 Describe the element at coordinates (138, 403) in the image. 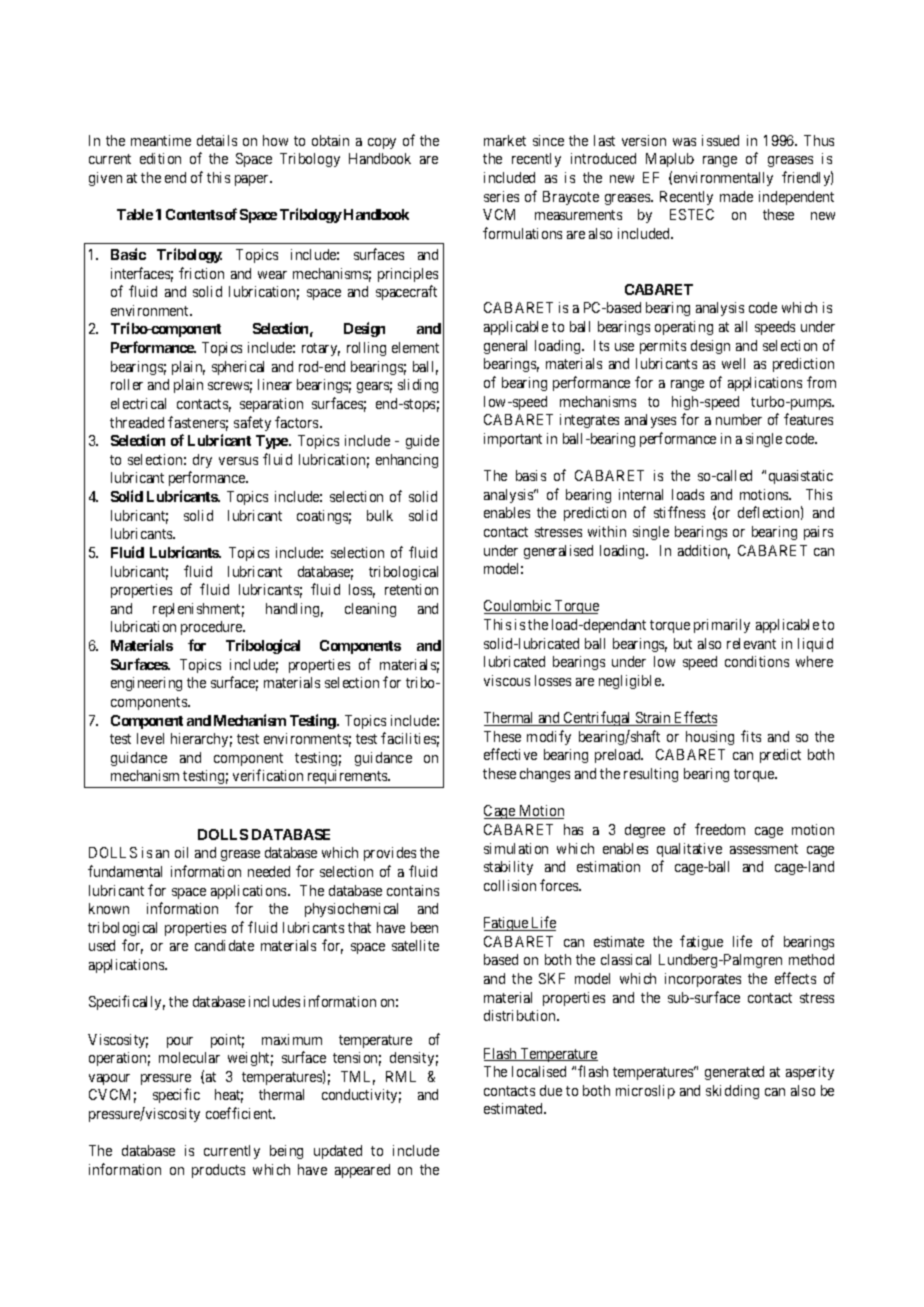

I see `electrical` at that location.
